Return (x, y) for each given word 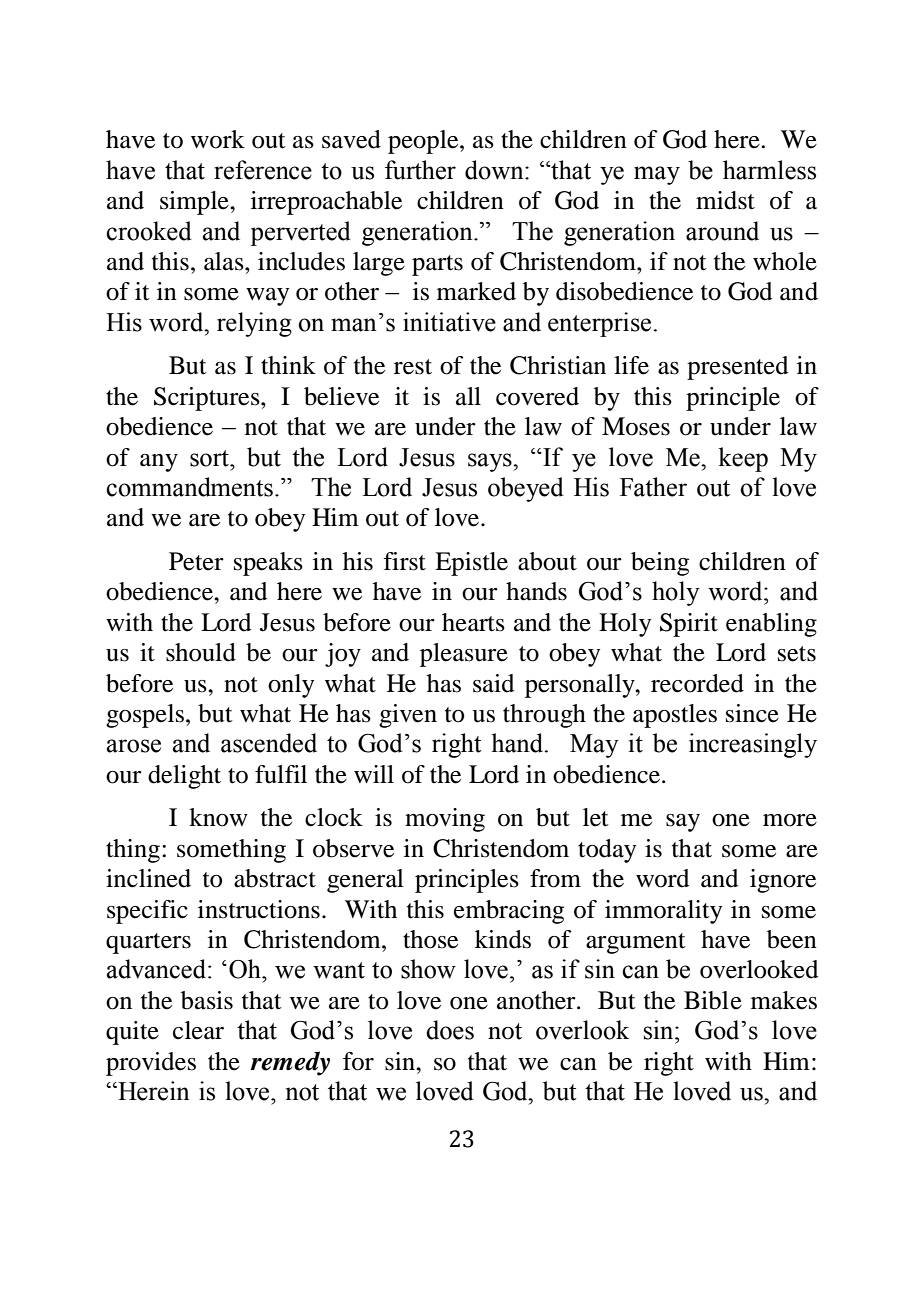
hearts (473, 622)
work (218, 139)
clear (198, 1030)
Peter (196, 561)
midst (725, 200)
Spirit (689, 625)
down (495, 170)
